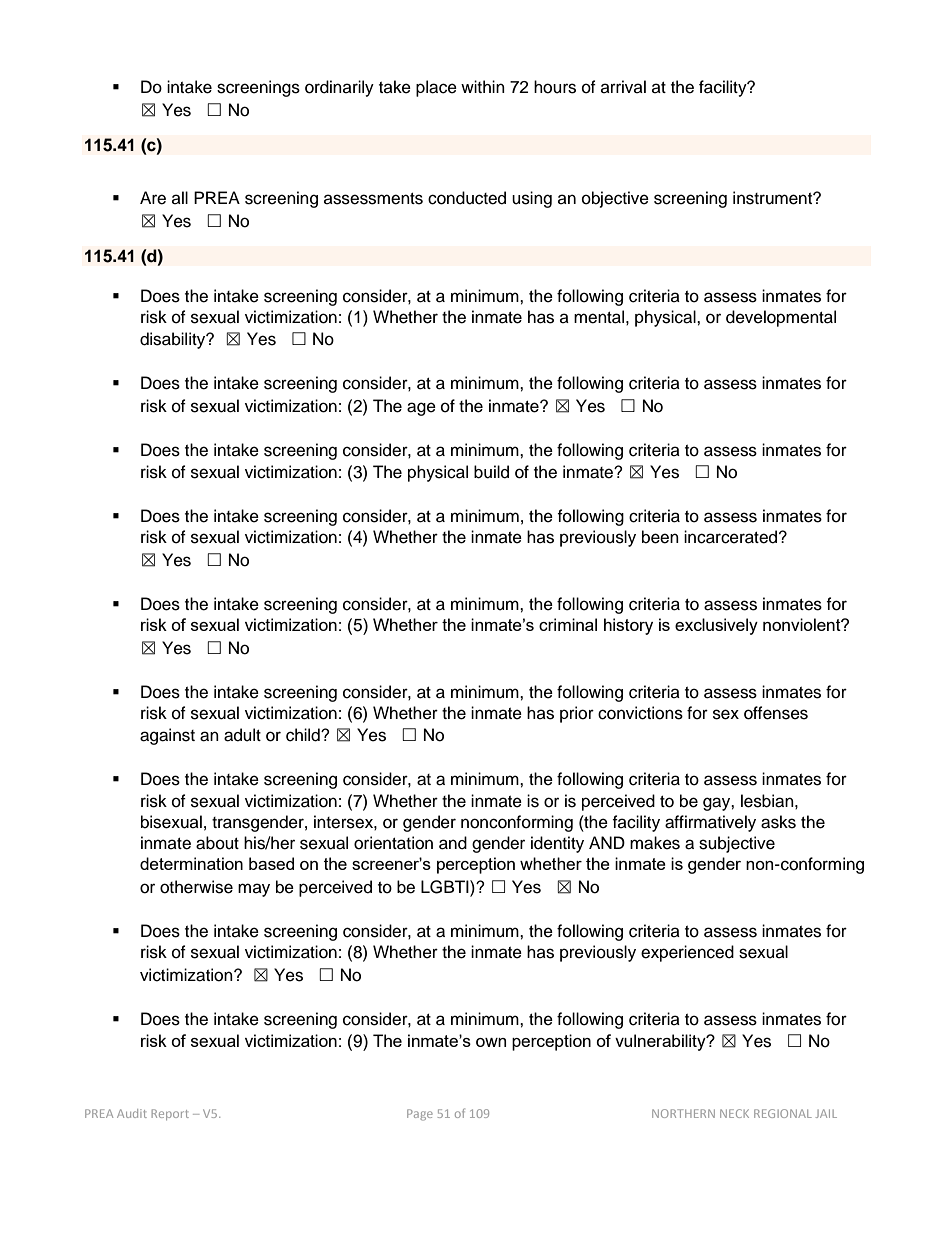 This image has height=1233, width=952. I want to click on incarcerated, so click(732, 537).
